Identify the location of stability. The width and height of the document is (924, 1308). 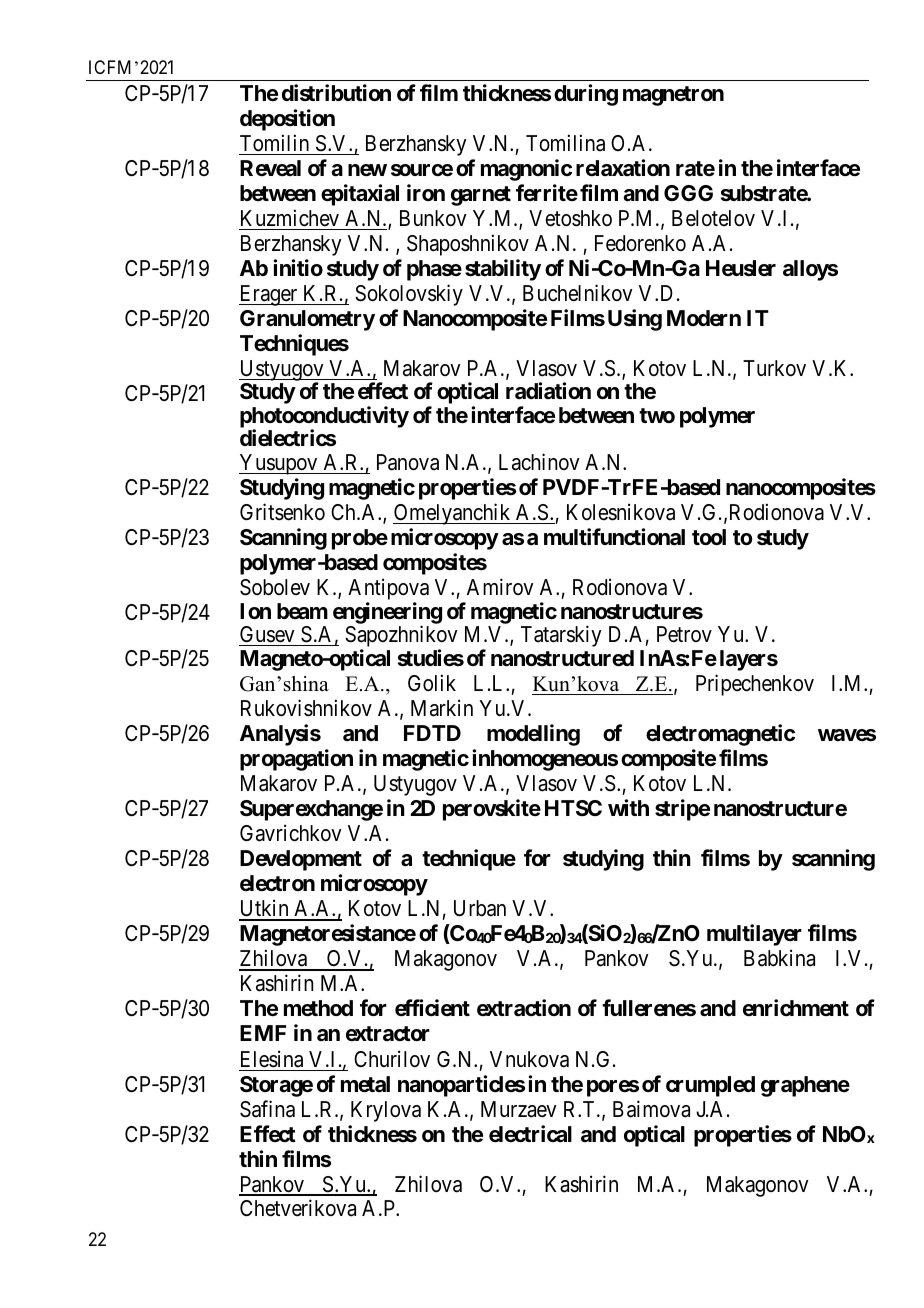
(503, 270).
